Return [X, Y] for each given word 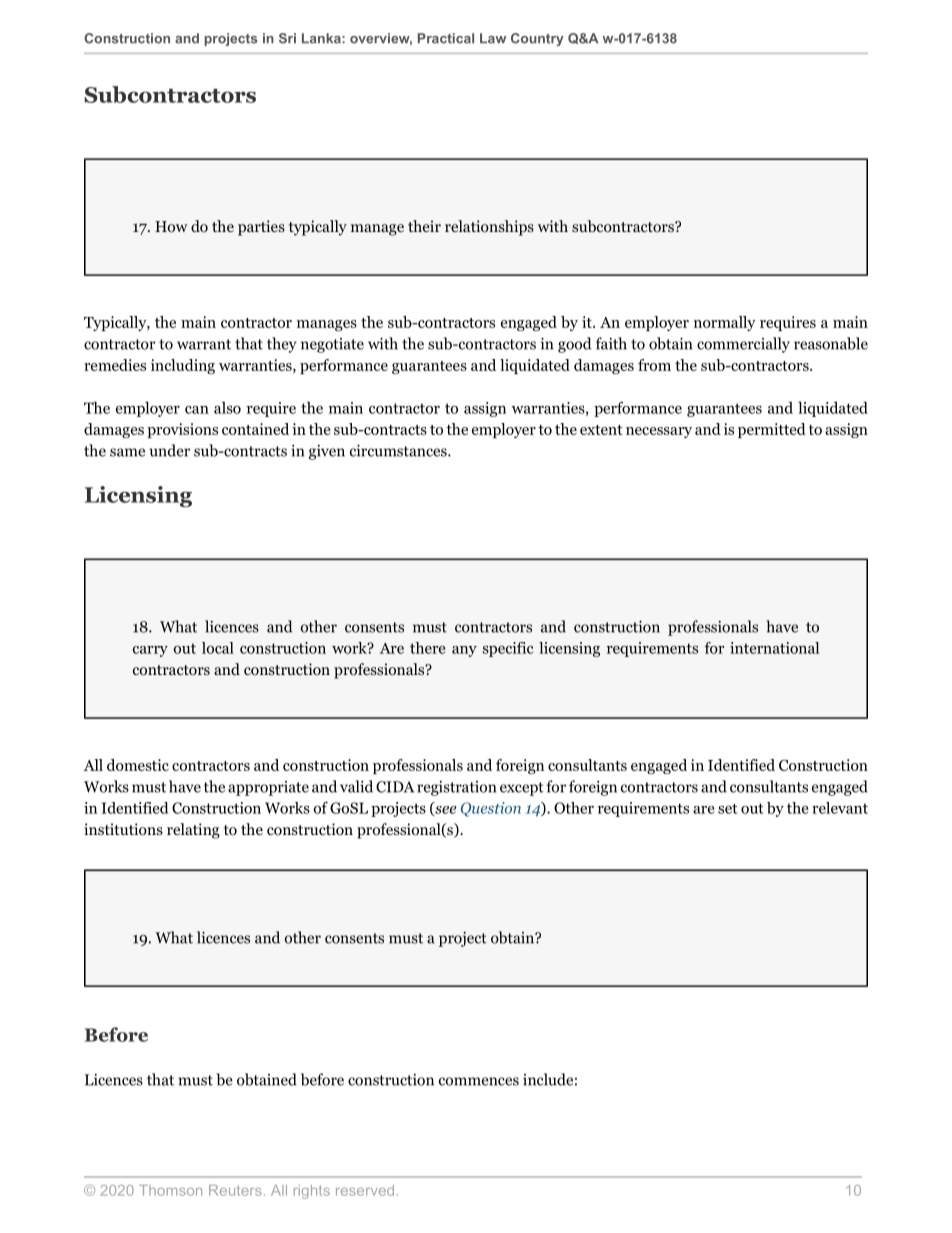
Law [493, 38]
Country [537, 39]
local [218, 648]
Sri [287, 38]
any [464, 651]
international [774, 648]
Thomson [170, 1190]
